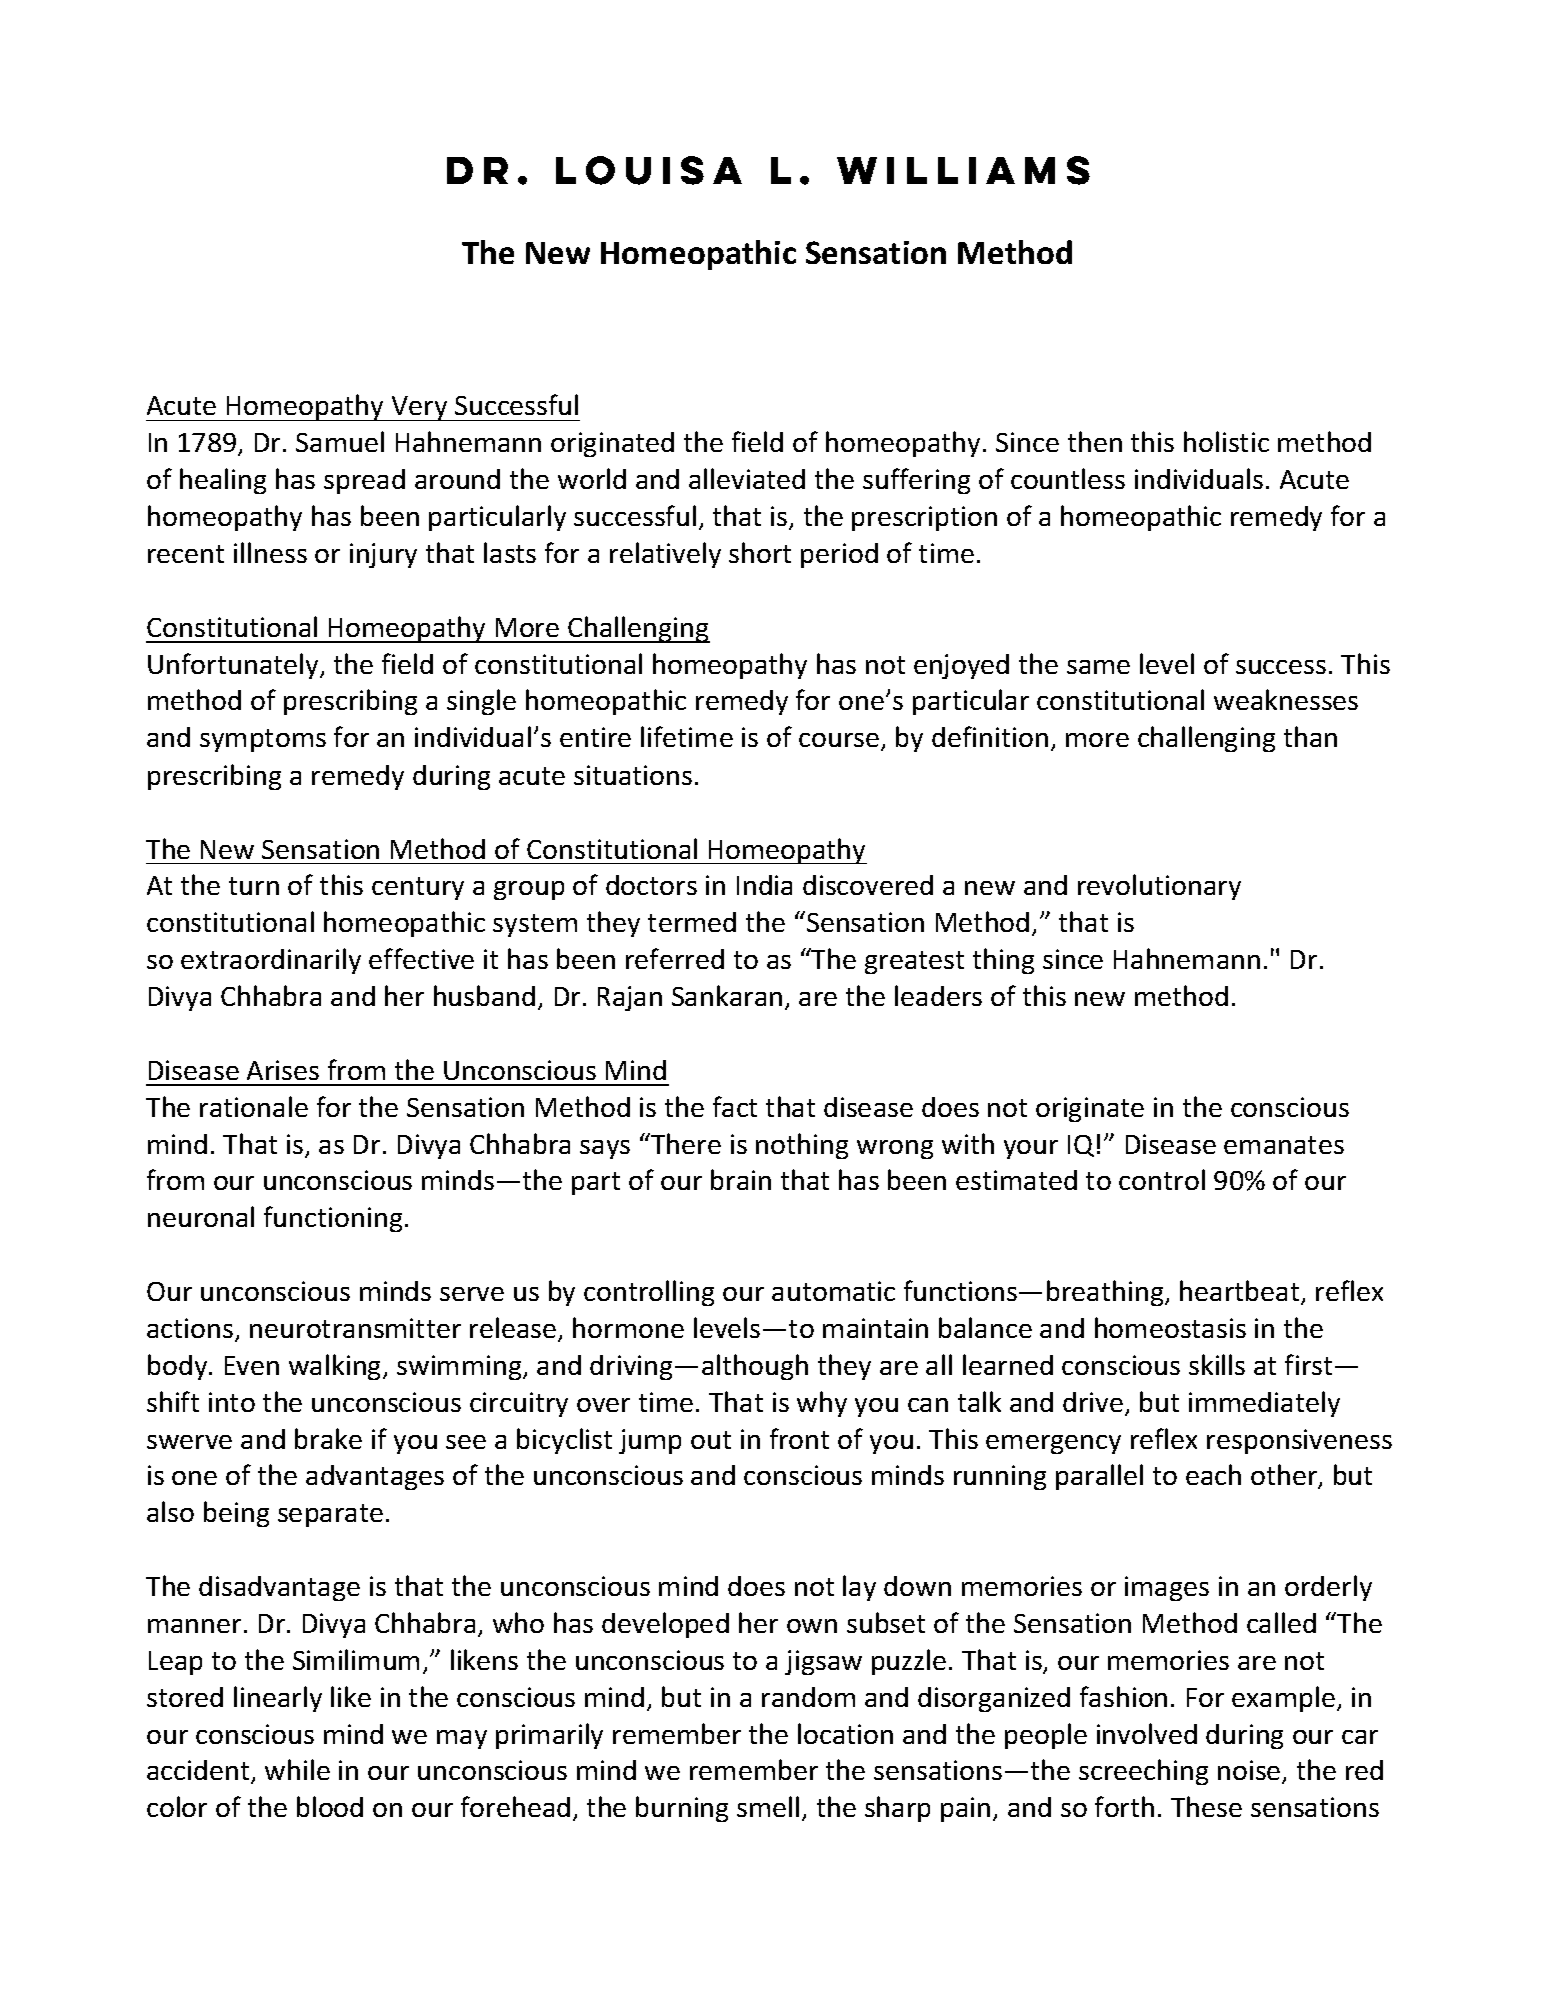  I want to click on referred, so click(675, 958).
